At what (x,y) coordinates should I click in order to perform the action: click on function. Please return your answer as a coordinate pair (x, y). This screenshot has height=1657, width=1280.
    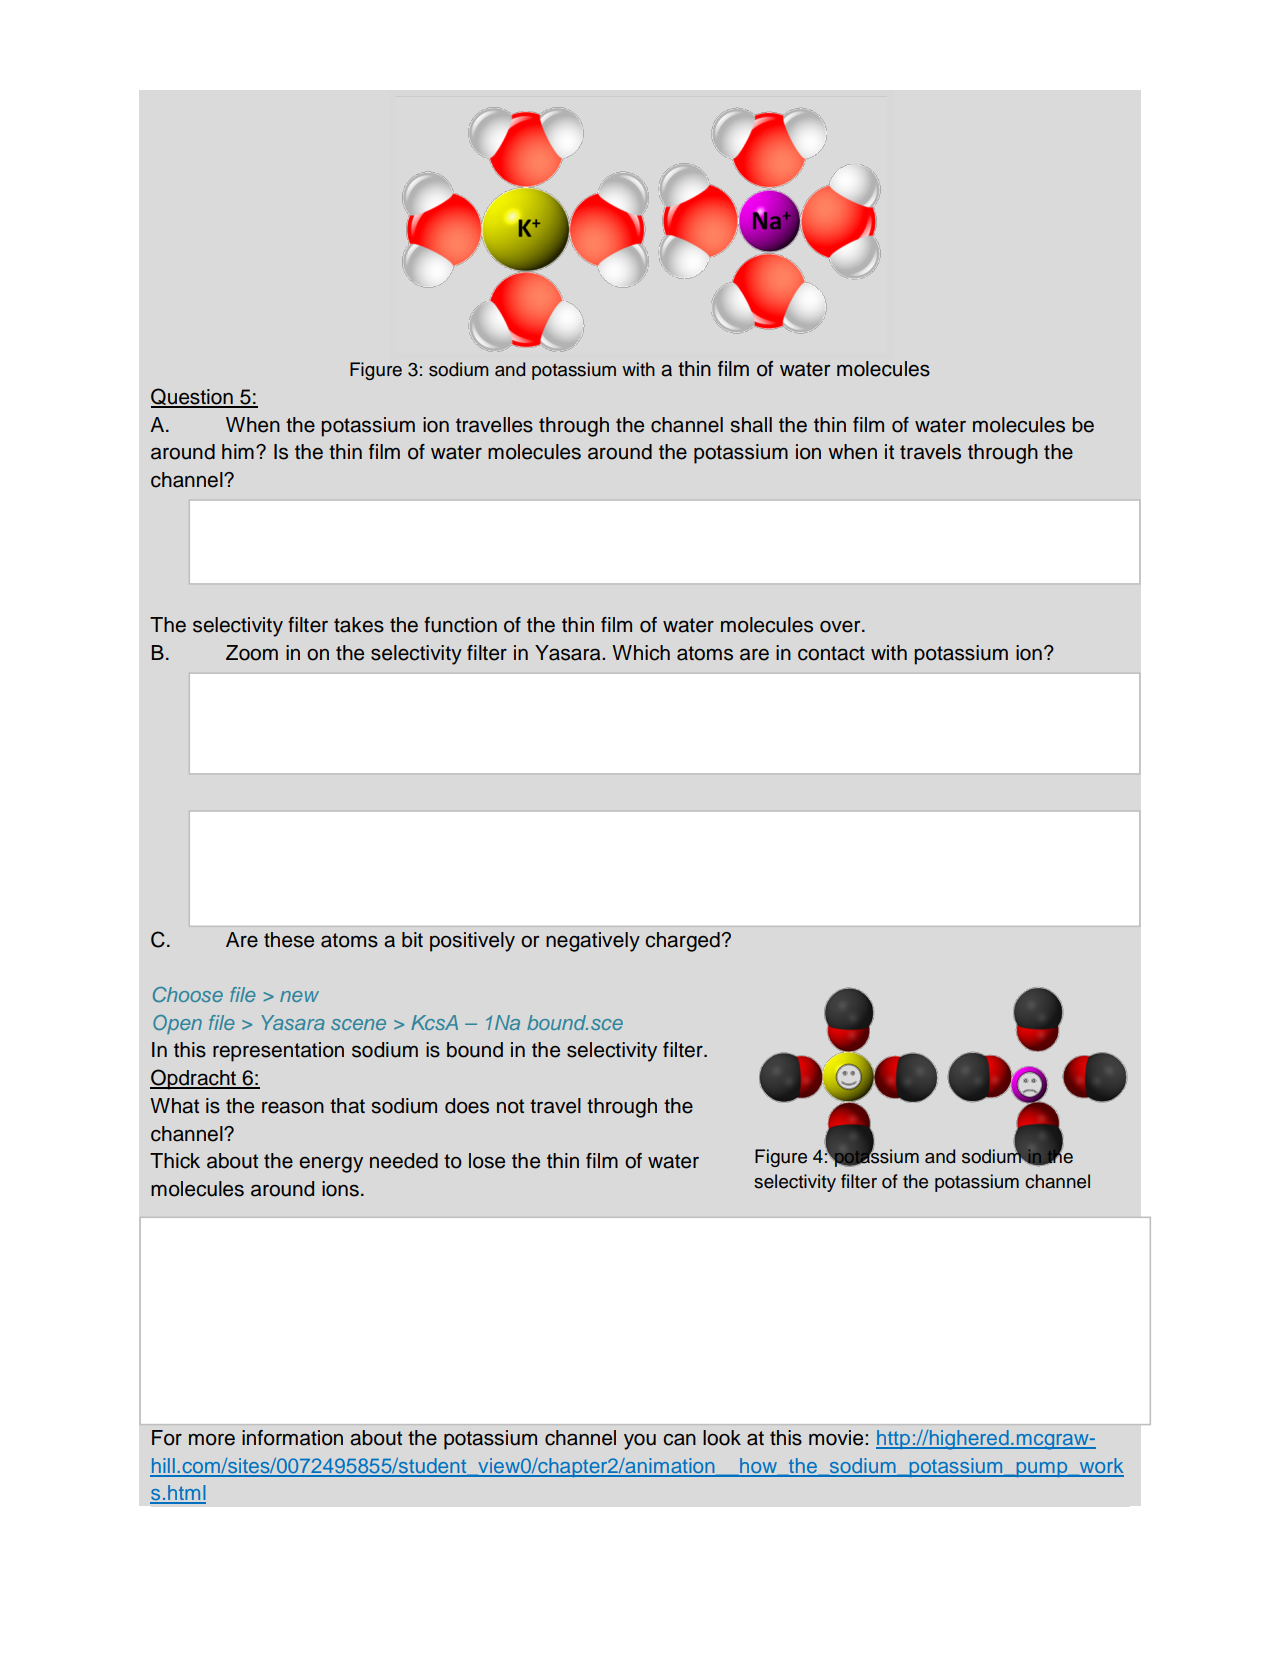
    Looking at the image, I should click on (460, 625).
